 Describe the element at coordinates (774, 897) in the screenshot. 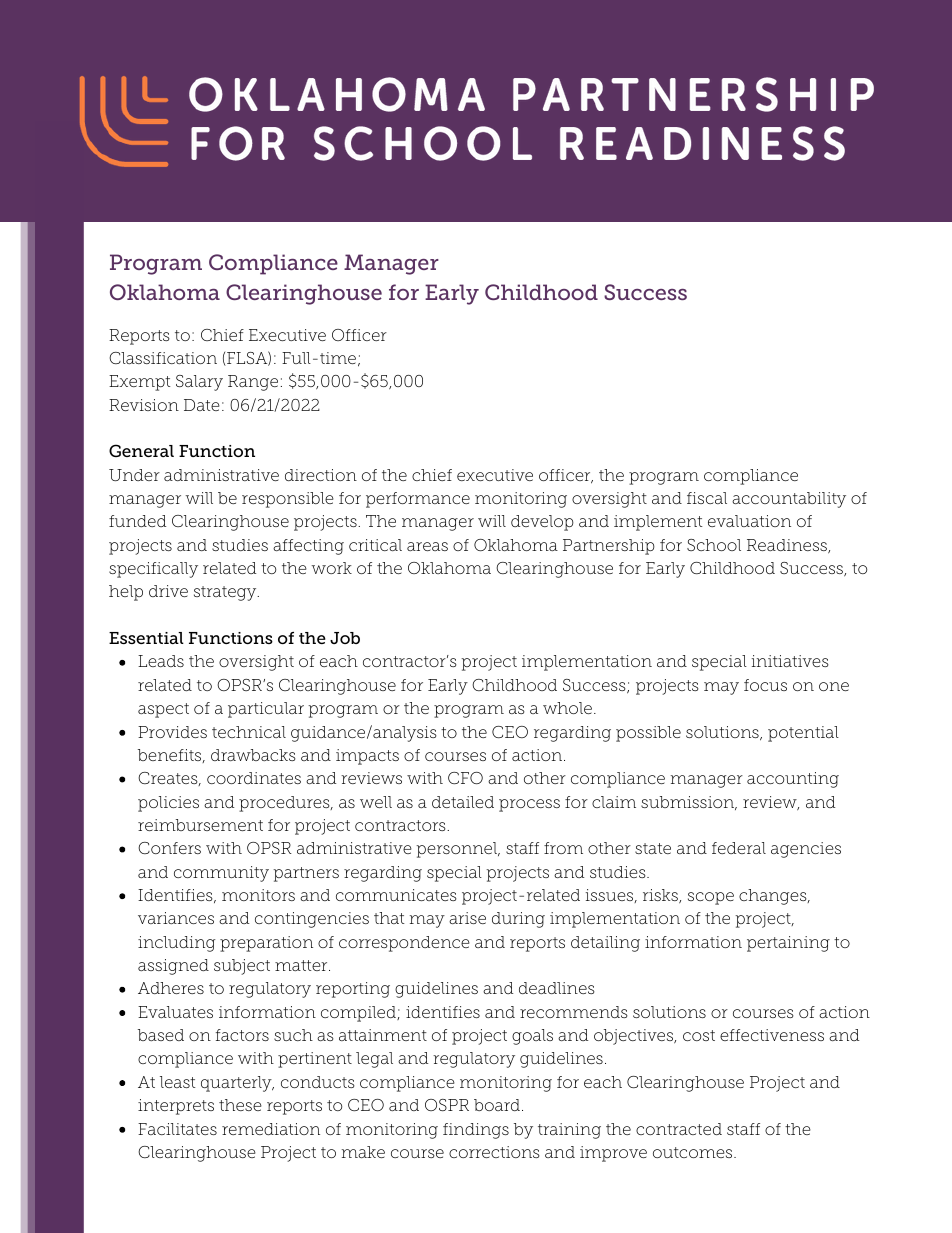

I see `changes` at that location.
